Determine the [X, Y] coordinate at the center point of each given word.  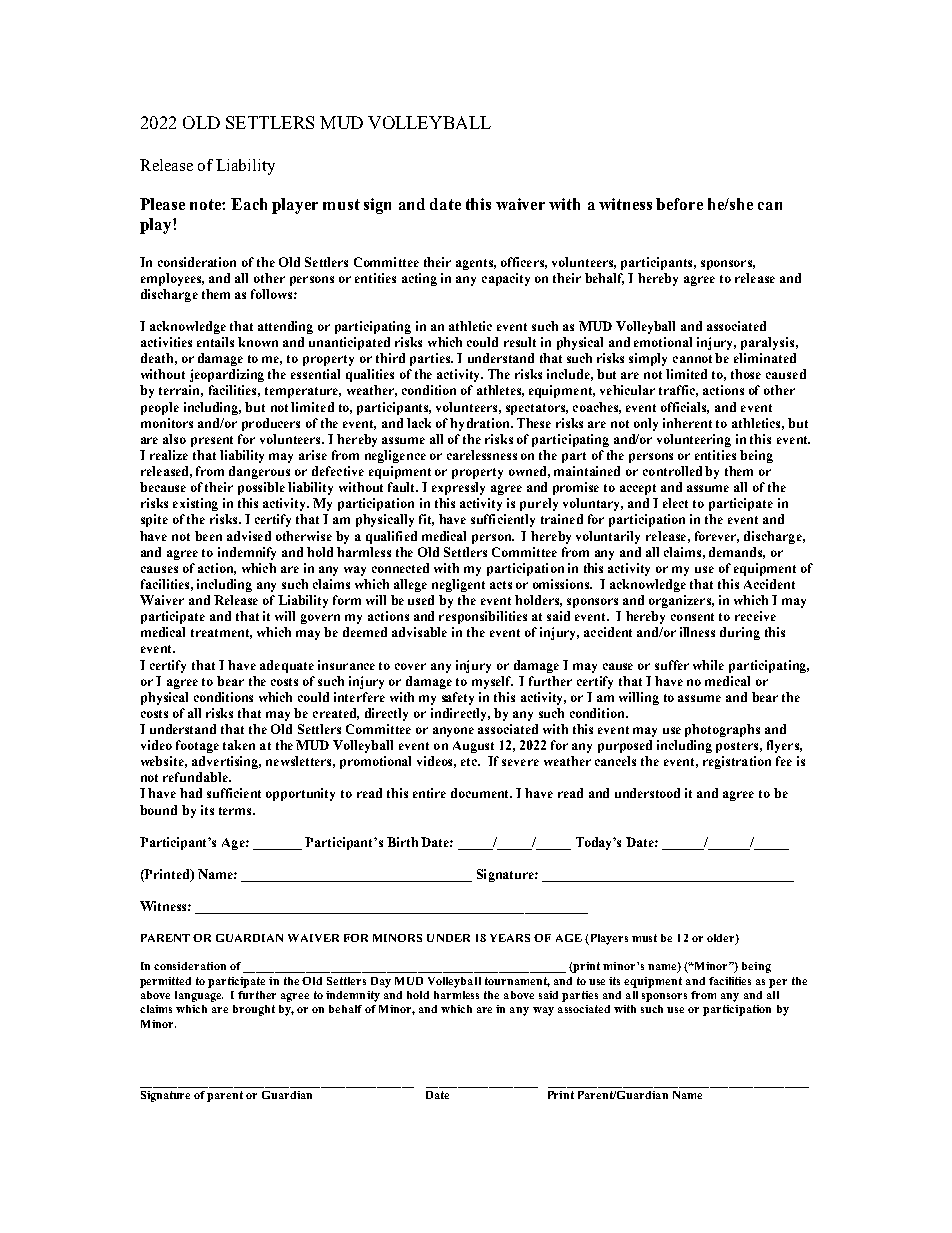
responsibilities [483, 617]
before [679, 204]
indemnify [247, 553]
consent [692, 617]
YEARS [510, 938]
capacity [506, 279]
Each [249, 204]
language [199, 996]
